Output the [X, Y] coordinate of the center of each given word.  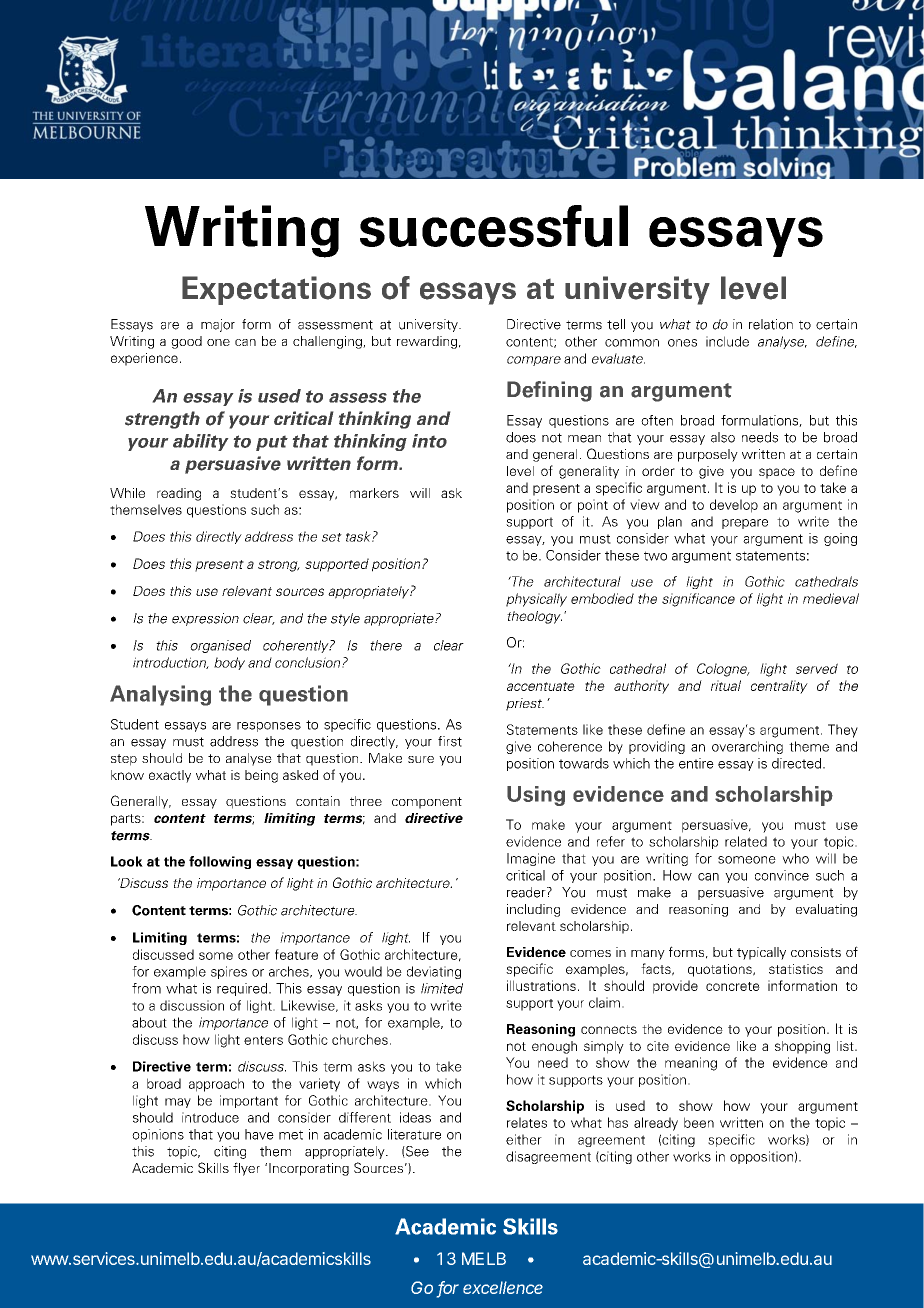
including [533, 910]
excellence [503, 1287]
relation [771, 324]
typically [761, 953]
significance [698, 600]
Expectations [276, 290]
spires [229, 972]
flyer [246, 1169]
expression [205, 619]
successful [494, 226]
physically [536, 600]
